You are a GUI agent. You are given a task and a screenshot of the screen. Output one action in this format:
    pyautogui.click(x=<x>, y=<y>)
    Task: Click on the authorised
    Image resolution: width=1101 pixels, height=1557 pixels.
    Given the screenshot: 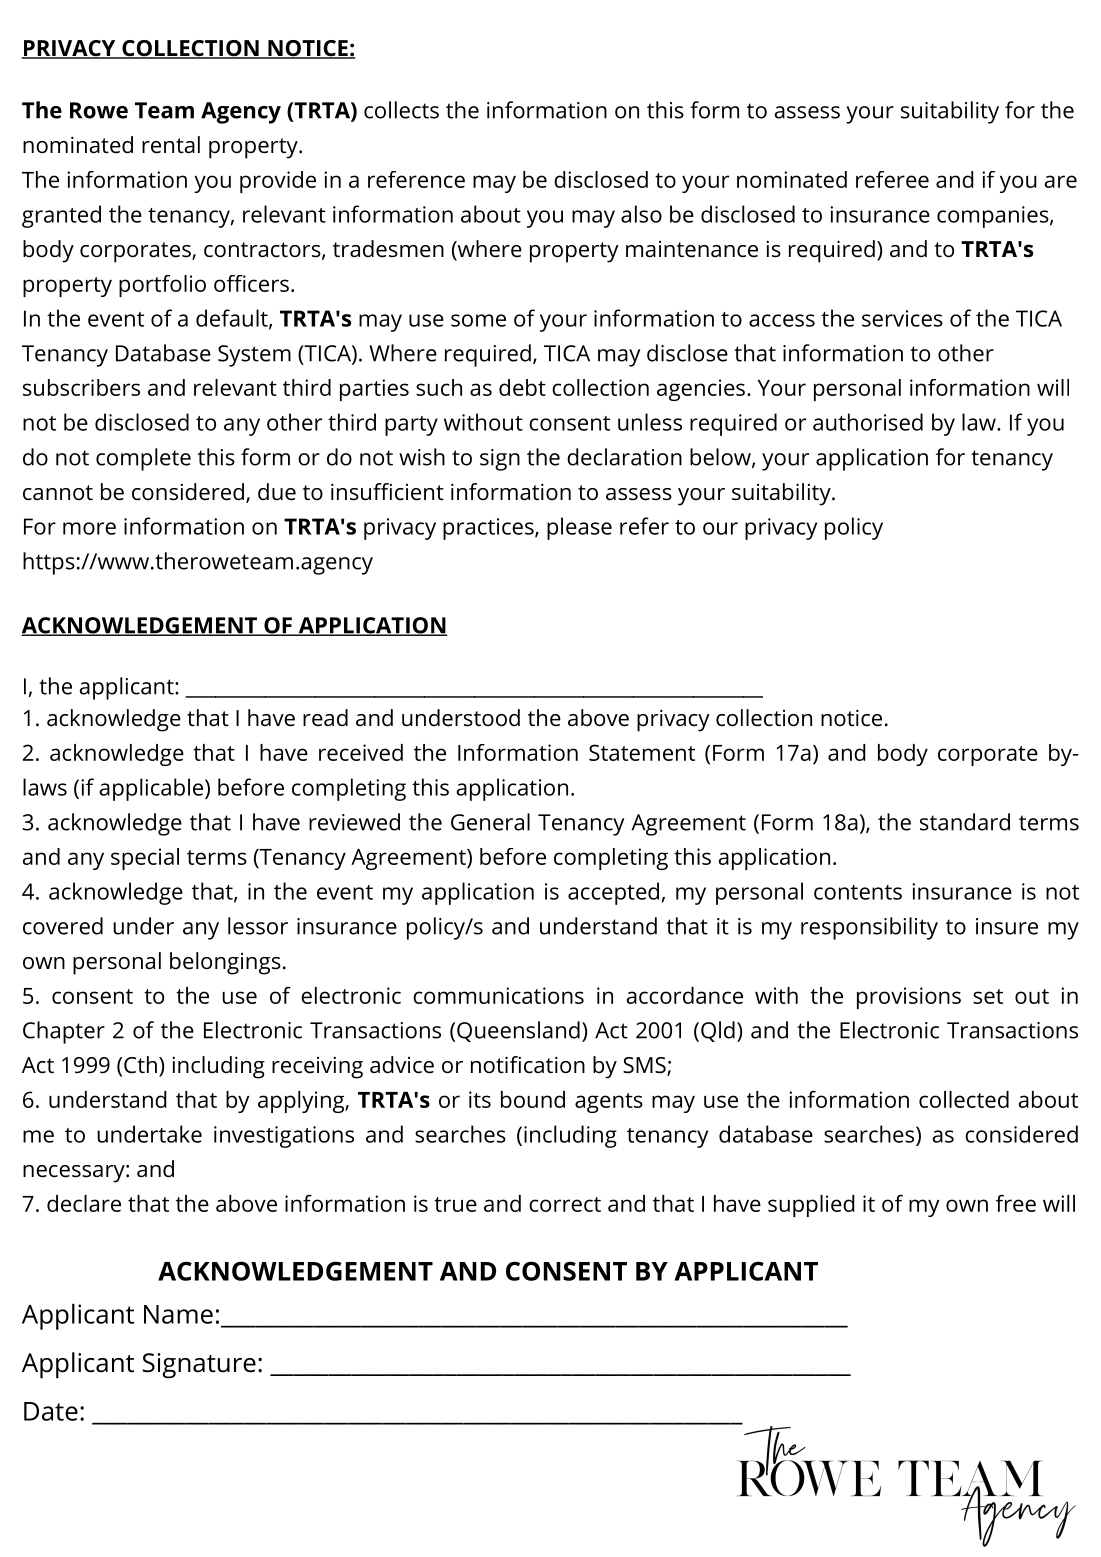 What is the action you would take?
    pyautogui.click(x=868, y=422)
